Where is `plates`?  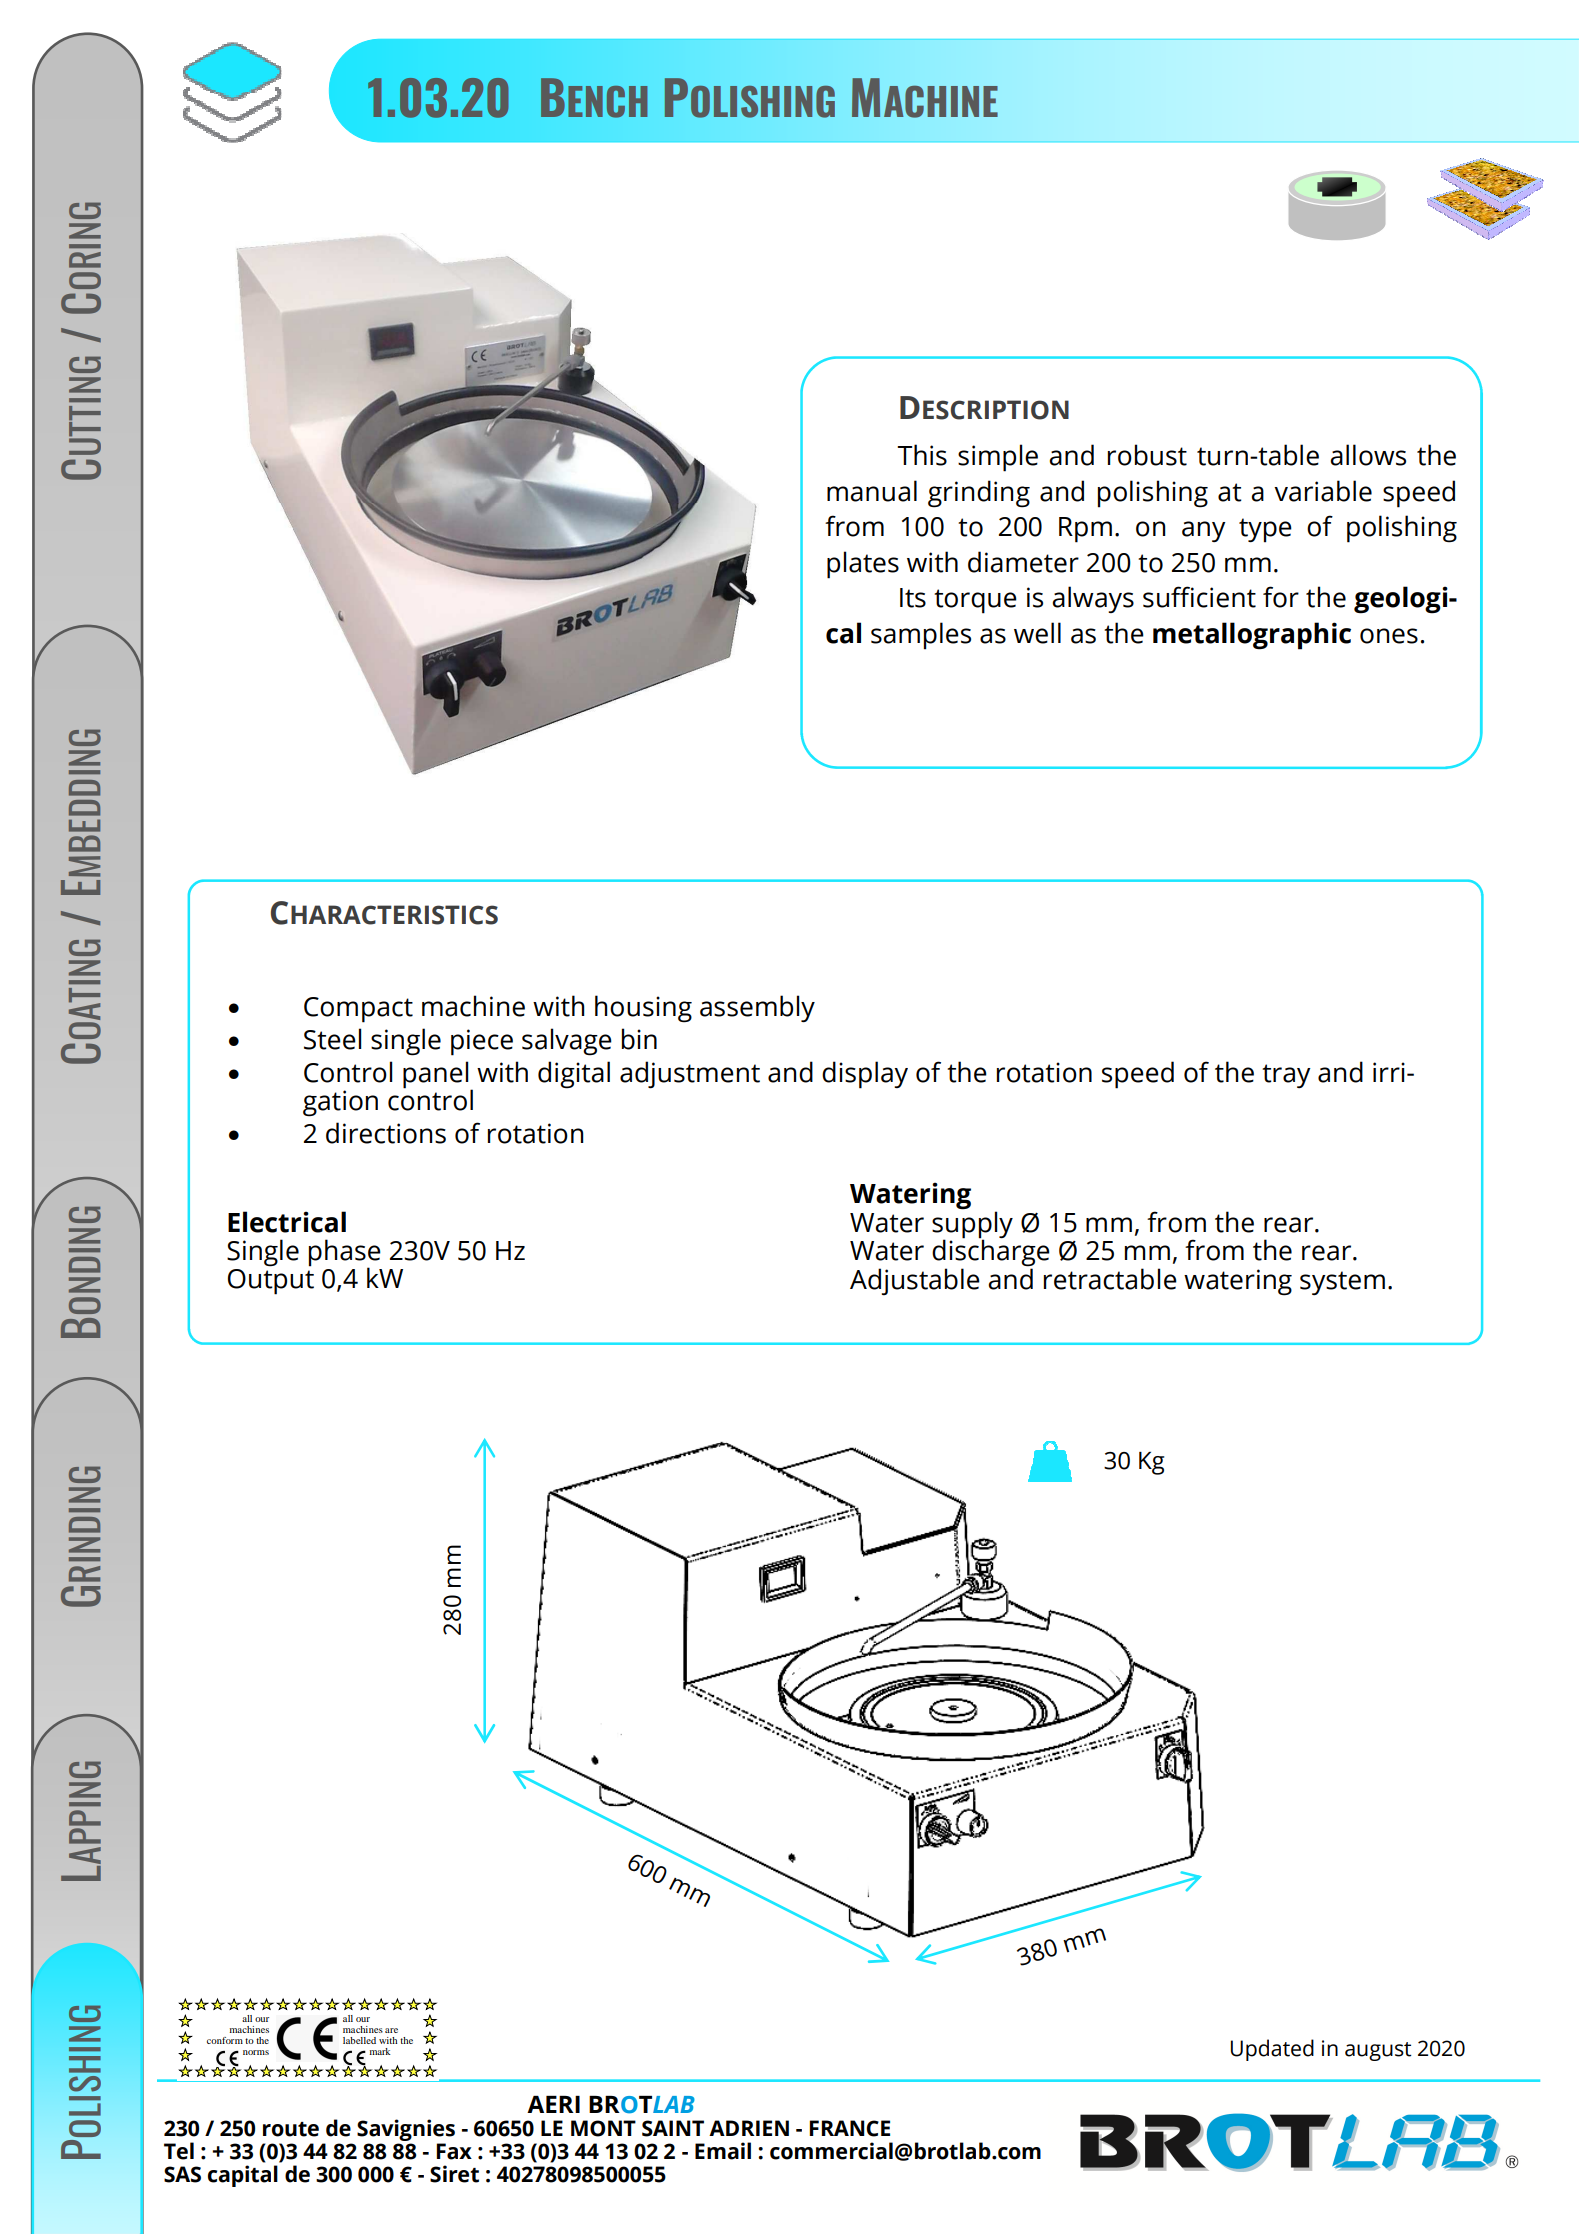
plates is located at coordinates (863, 565).
